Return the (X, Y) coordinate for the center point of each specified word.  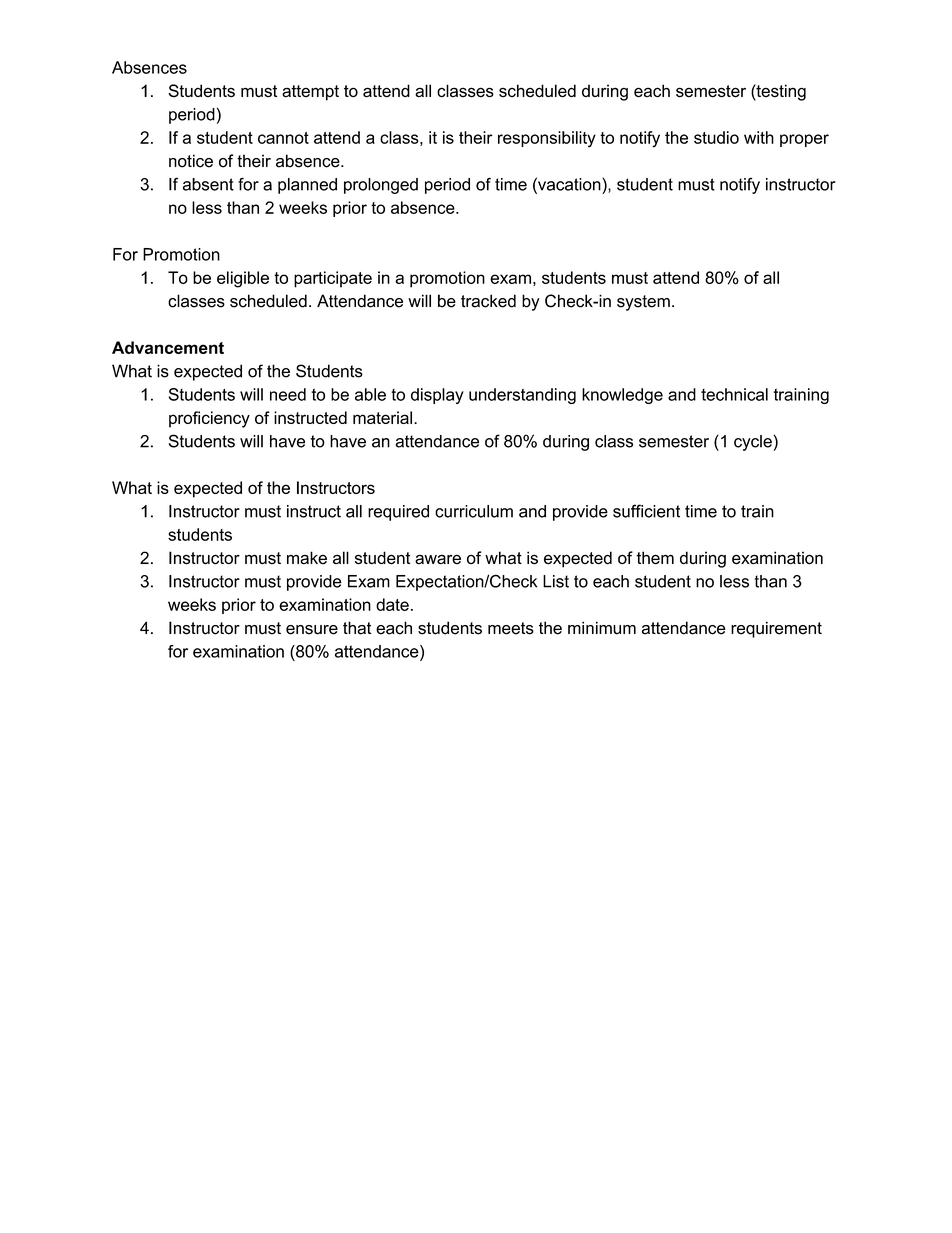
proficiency (209, 419)
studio (716, 137)
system (643, 303)
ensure (312, 630)
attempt (310, 93)
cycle (753, 443)
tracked (488, 301)
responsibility (547, 139)
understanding (522, 396)
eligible (243, 279)
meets (511, 628)
